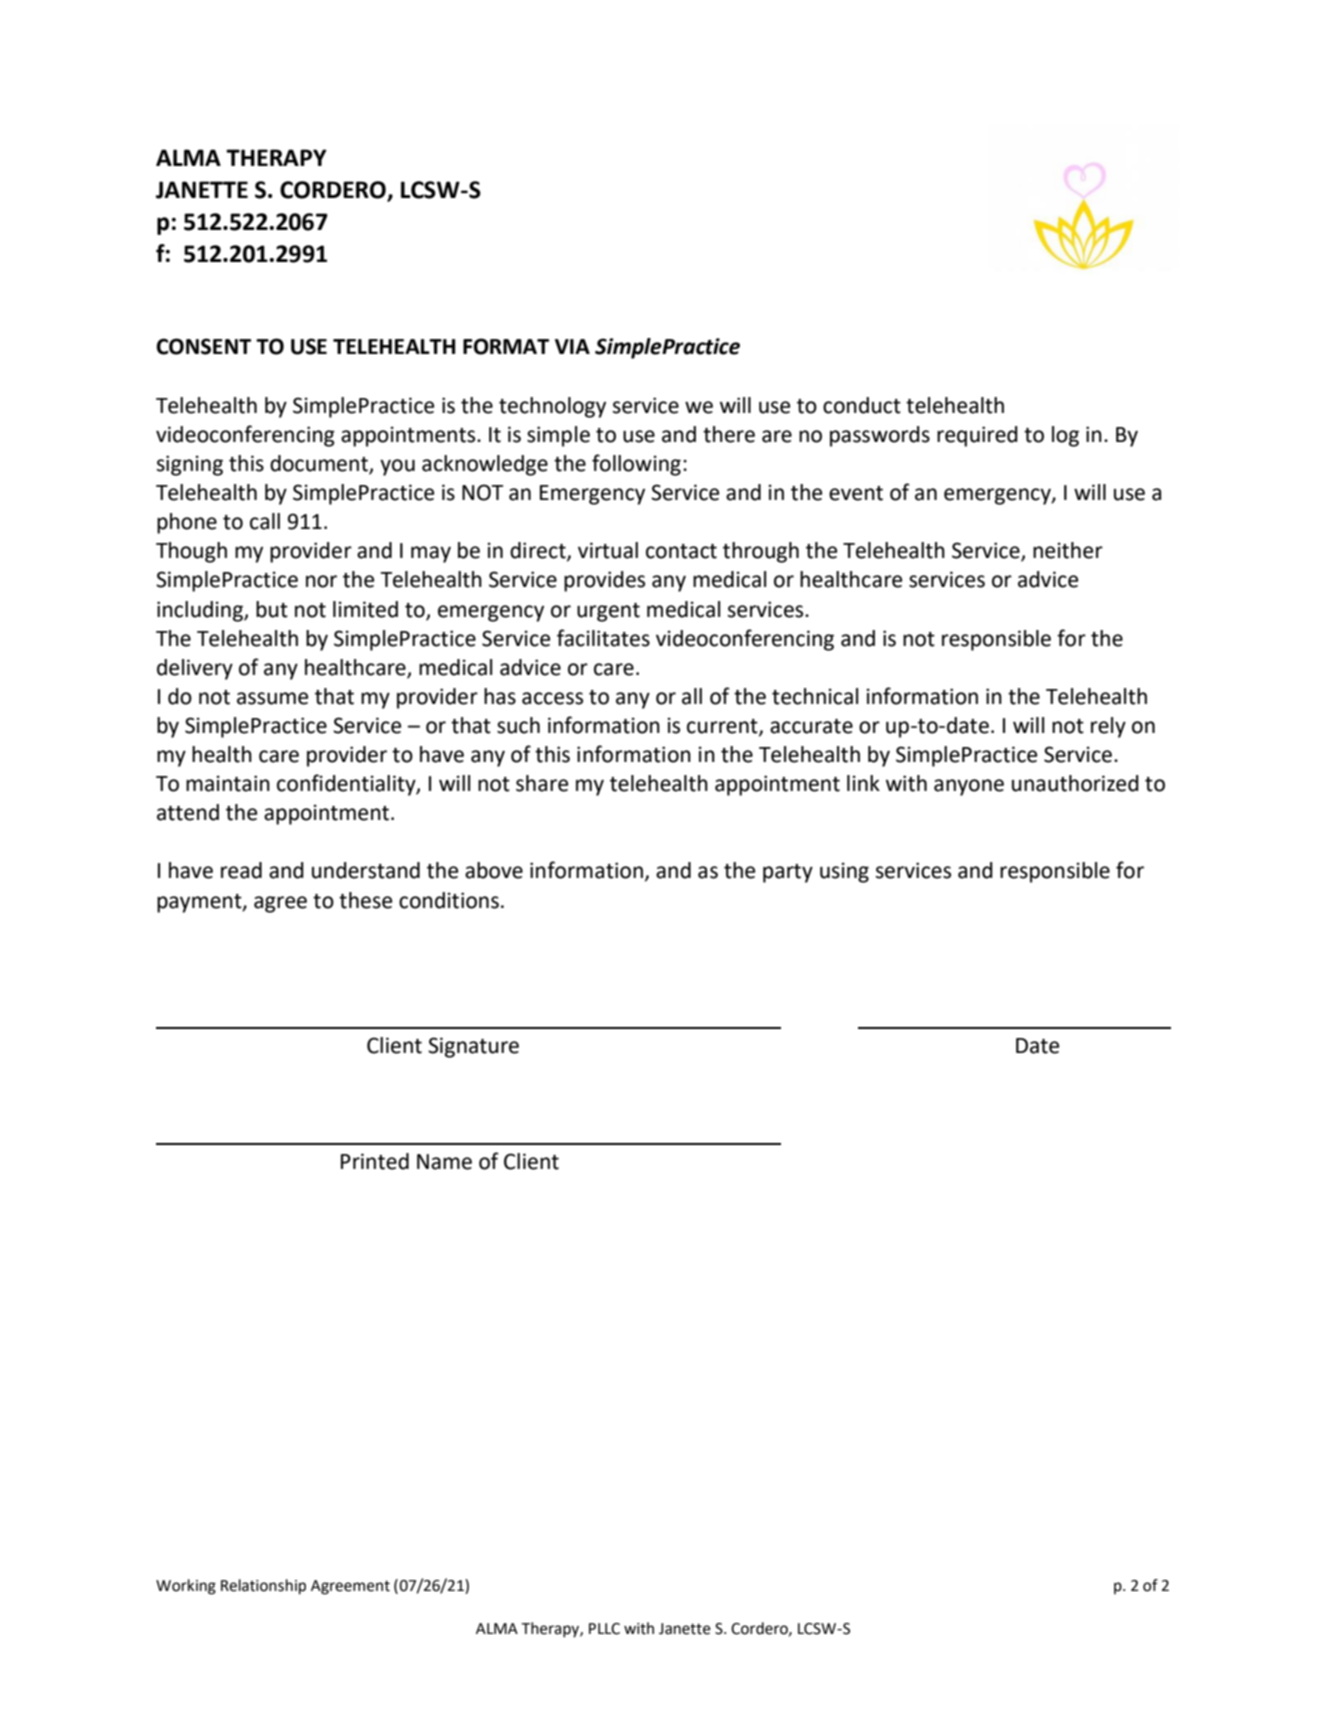 The width and height of the image is (1326, 1716). I want to click on CONSENT, so click(203, 346).
